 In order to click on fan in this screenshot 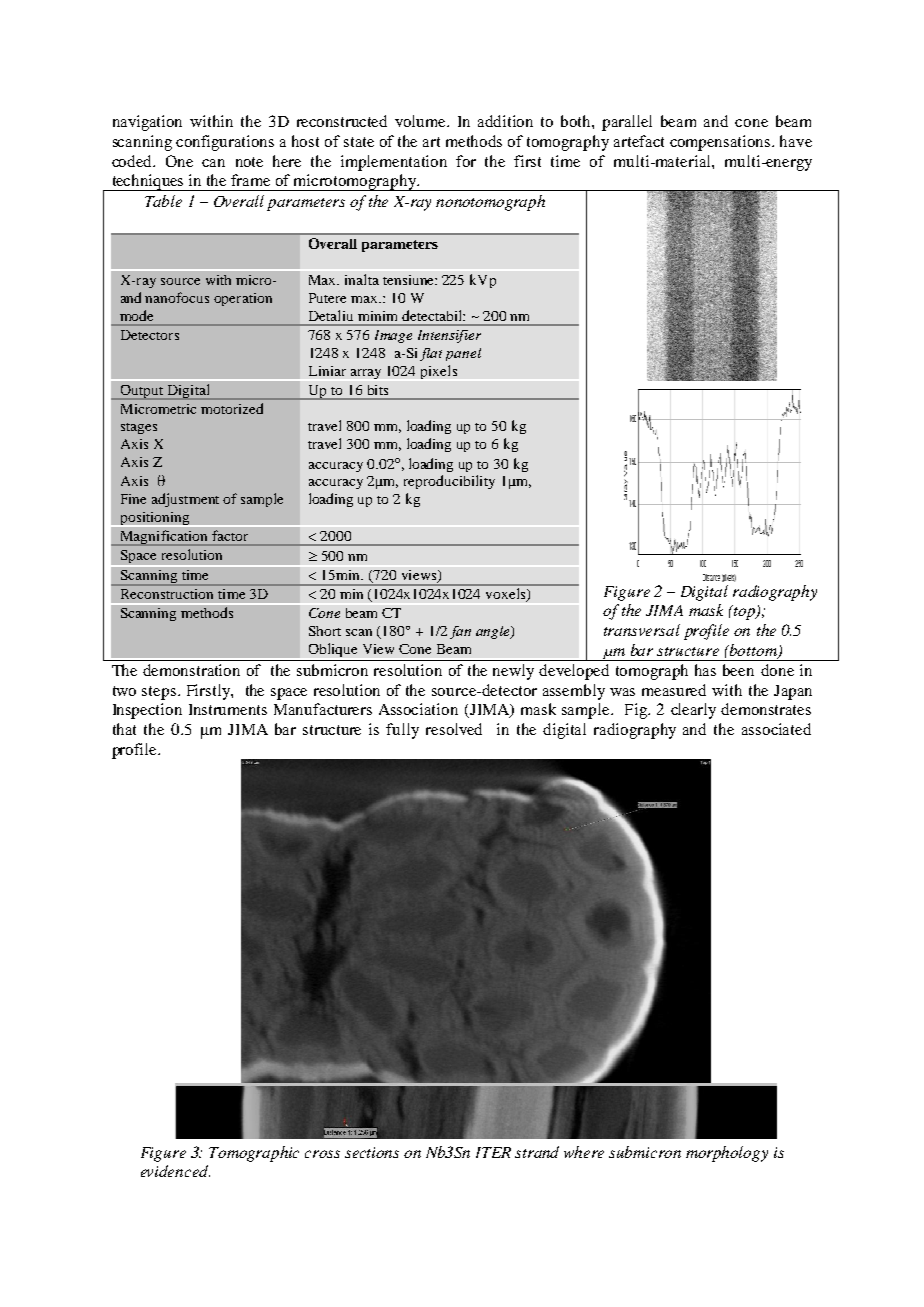, I will do `click(460, 632)`.
